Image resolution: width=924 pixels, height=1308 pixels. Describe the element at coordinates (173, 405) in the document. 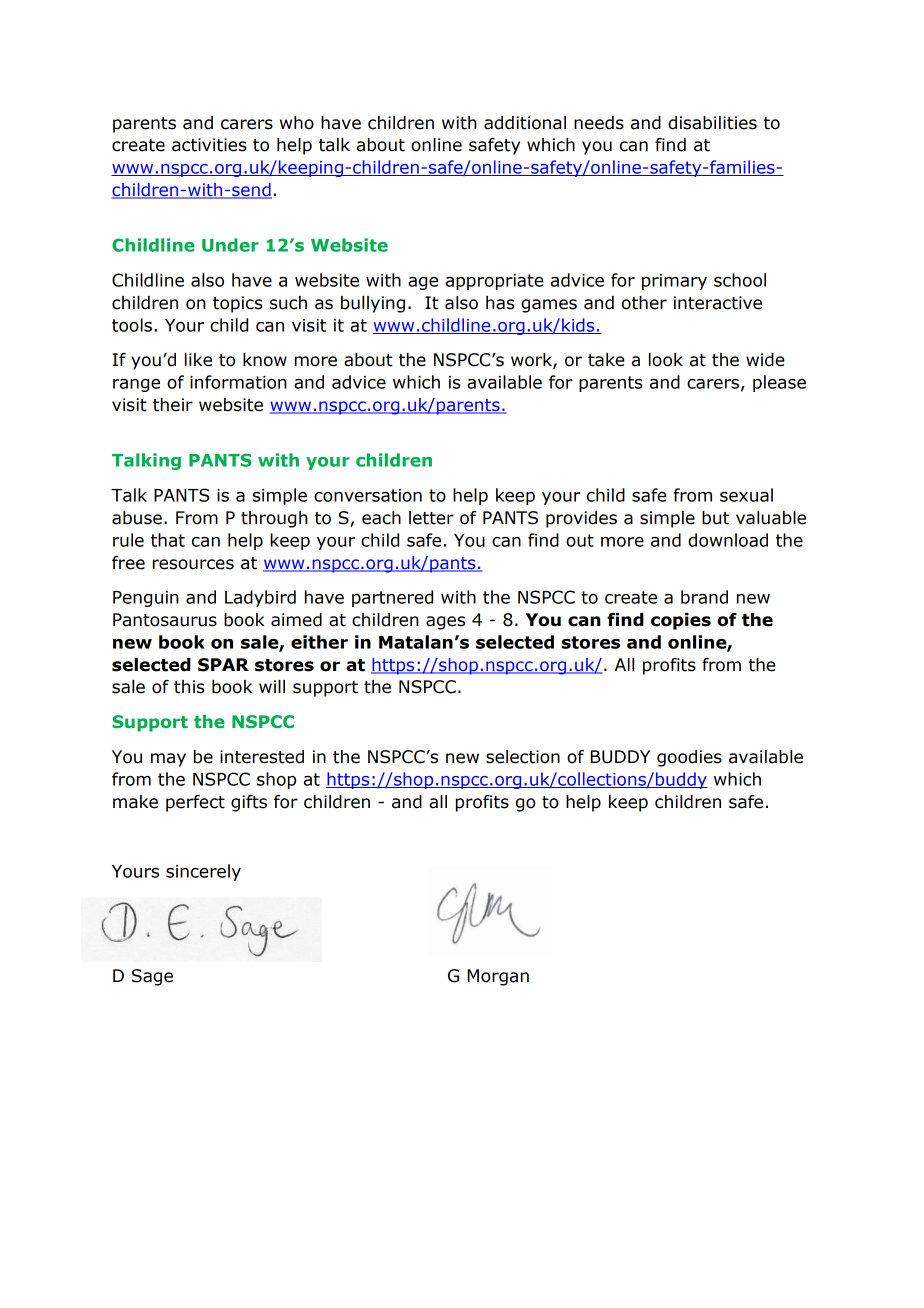

I see `their` at that location.
